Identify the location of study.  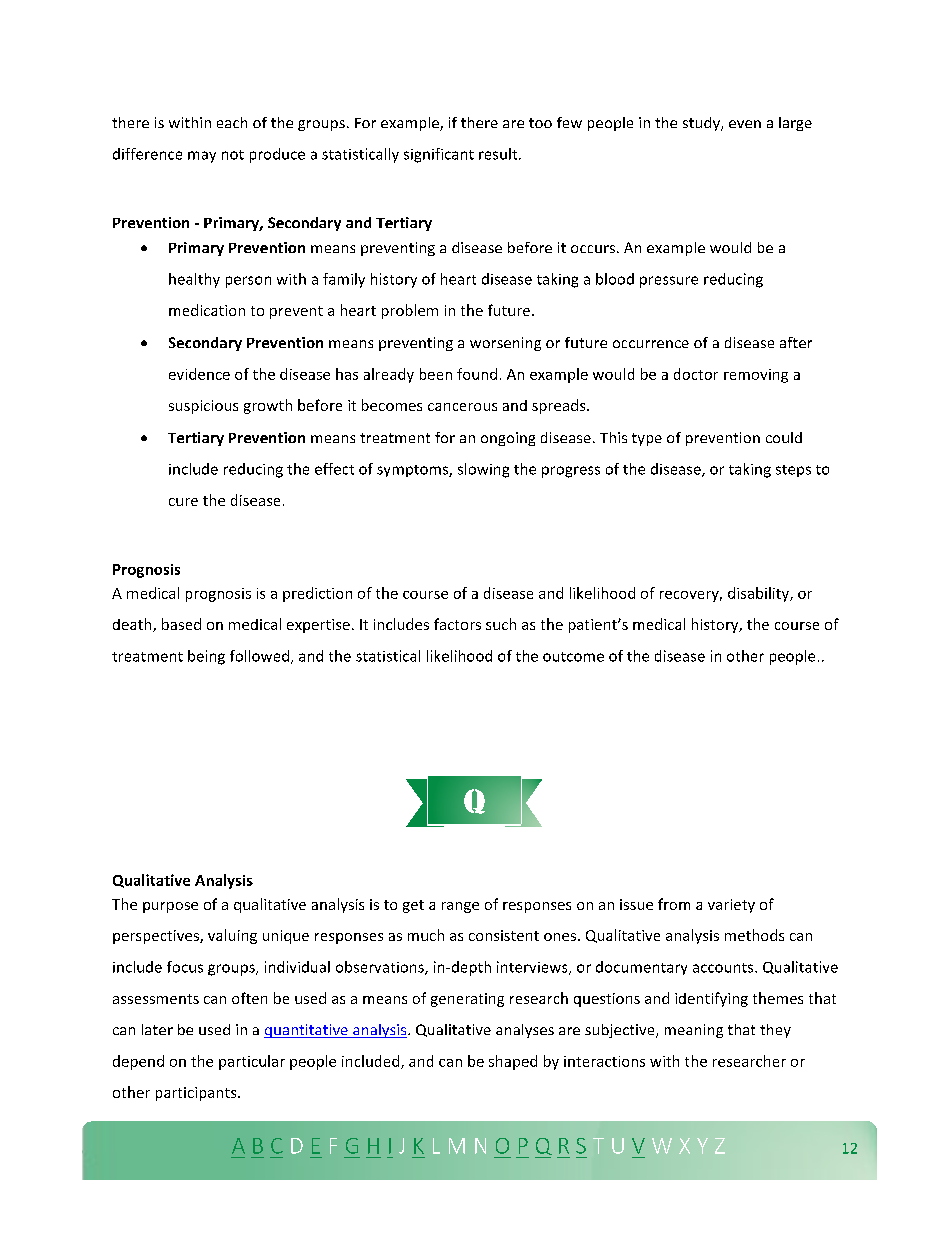
(702, 124).
